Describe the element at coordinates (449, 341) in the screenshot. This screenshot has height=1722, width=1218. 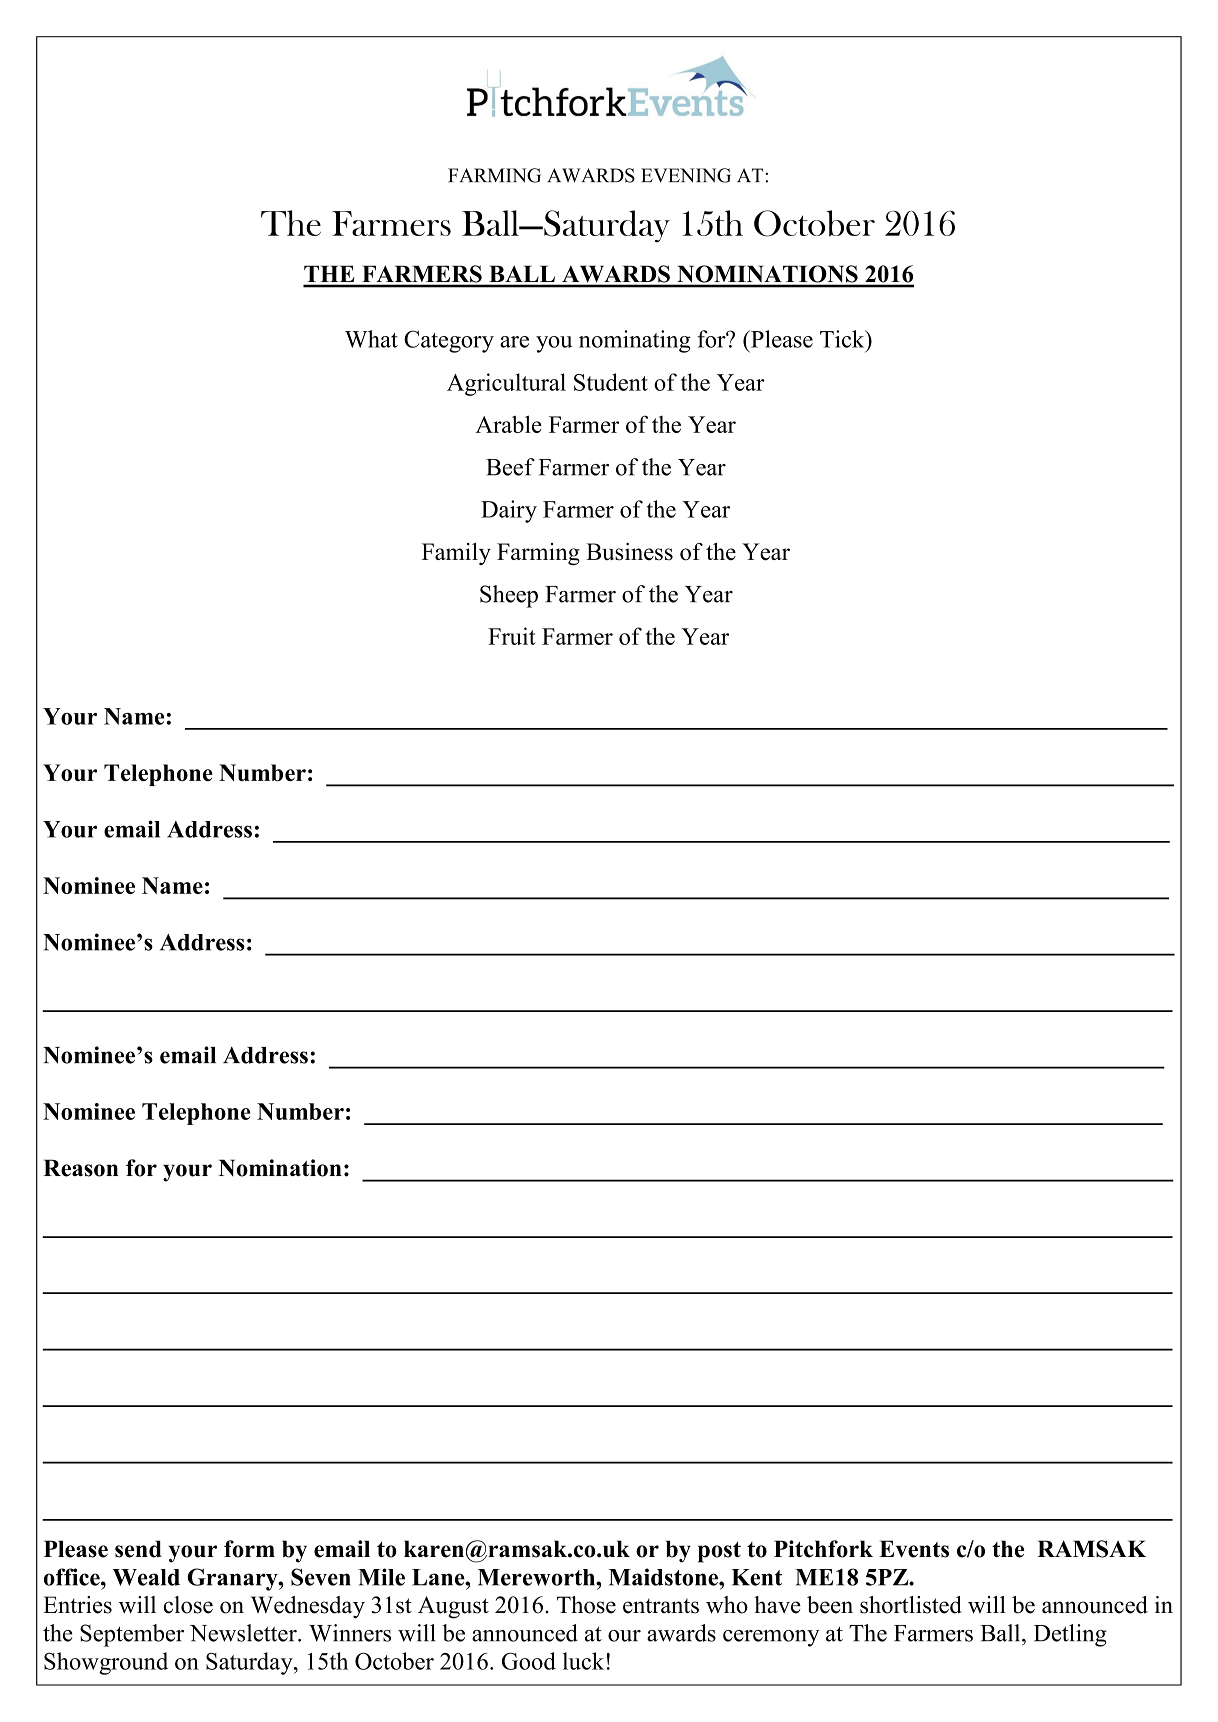
I see `Category` at that location.
